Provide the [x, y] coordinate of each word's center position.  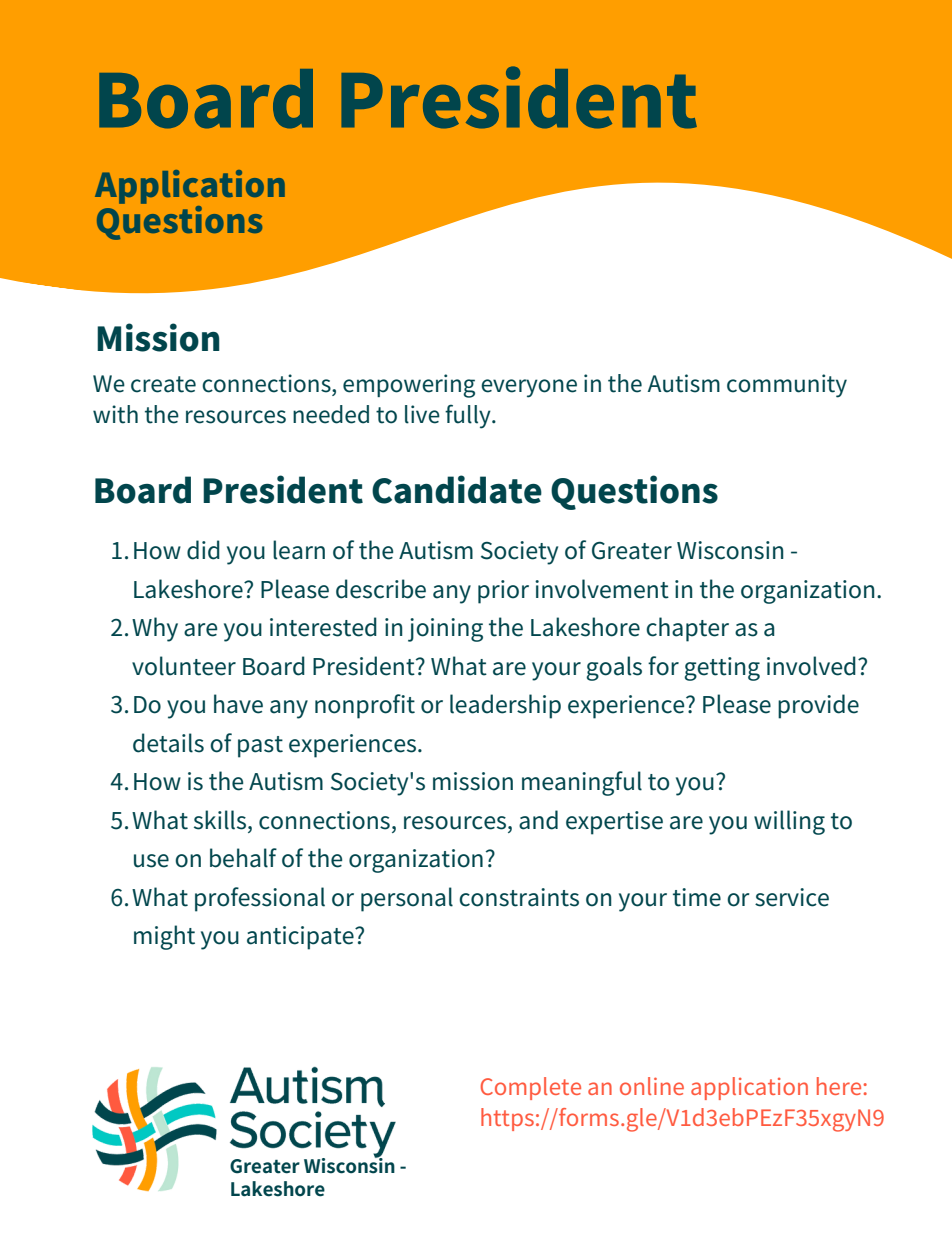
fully [469, 416]
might [164, 937]
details [168, 743]
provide [818, 706]
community [787, 386]
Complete [531, 1088]
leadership [505, 706]
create [163, 384]
